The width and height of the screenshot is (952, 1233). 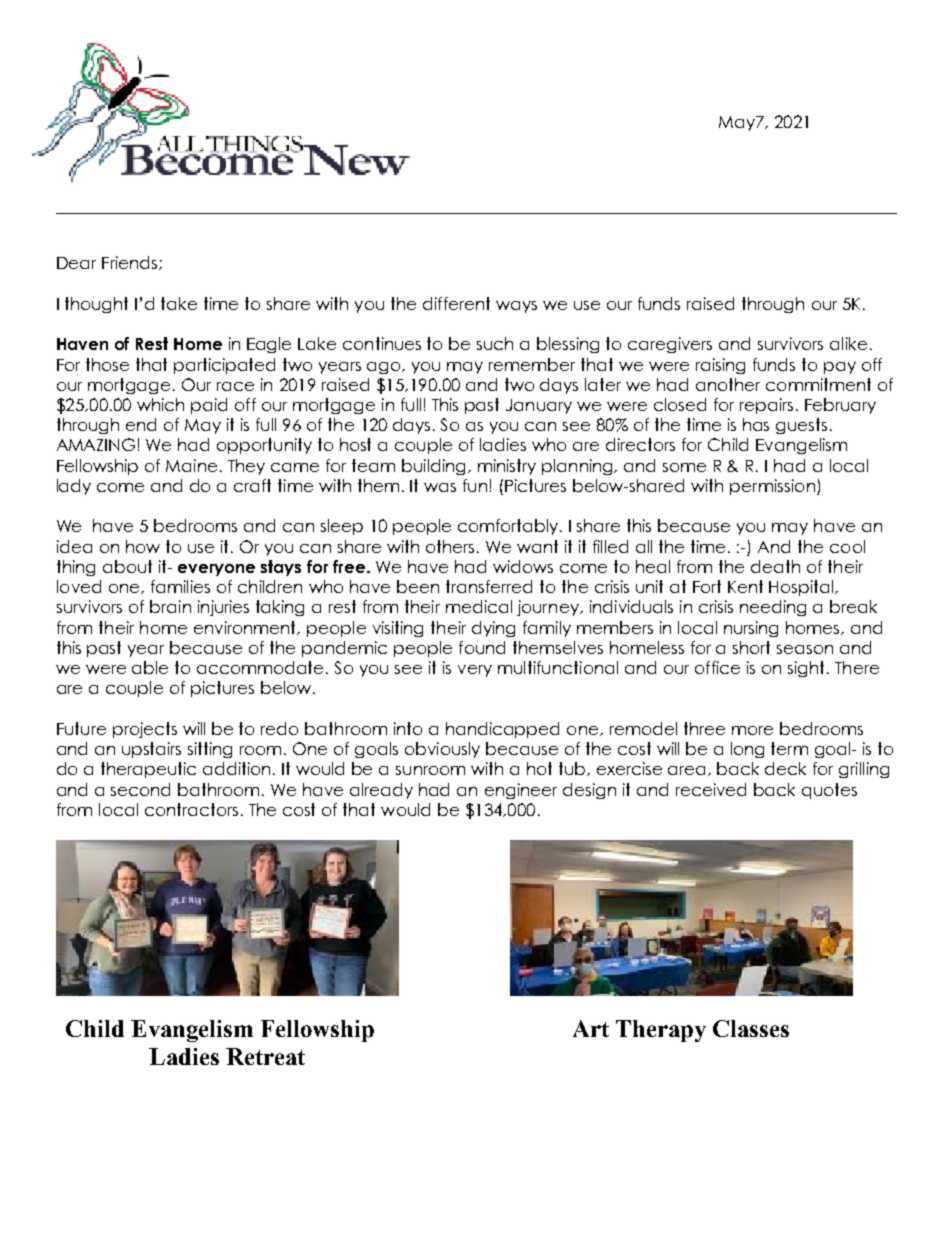 What do you see at coordinates (191, 809) in the screenshot?
I see `contractors` at bounding box center [191, 809].
